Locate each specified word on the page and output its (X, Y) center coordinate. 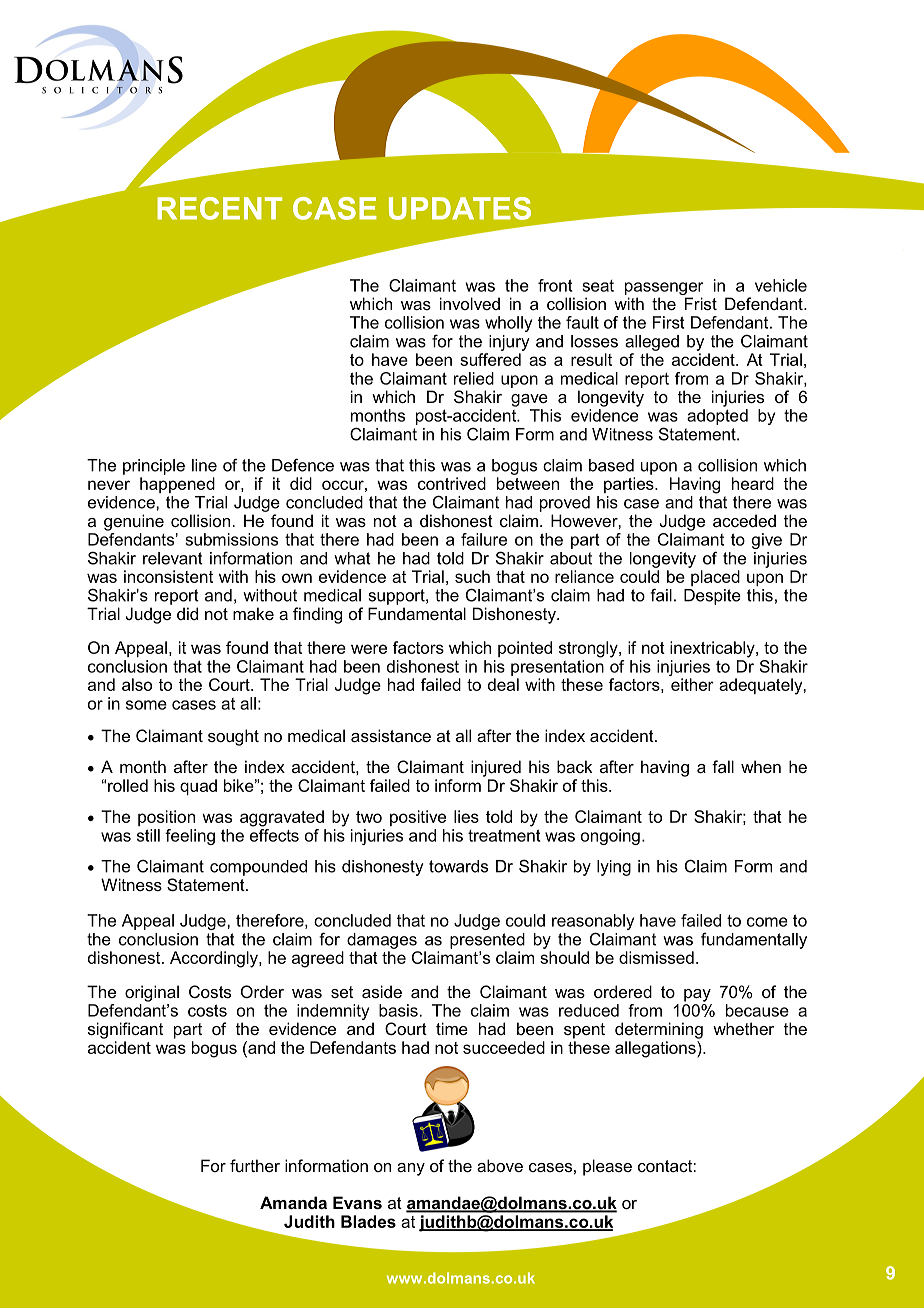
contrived (452, 483)
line (204, 465)
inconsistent (168, 576)
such (472, 576)
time (452, 1028)
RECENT (219, 208)
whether (743, 1028)
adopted (717, 417)
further (255, 1165)
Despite (712, 597)
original (152, 993)
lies (466, 816)
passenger (664, 288)
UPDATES (460, 208)
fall (723, 766)
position (166, 818)
